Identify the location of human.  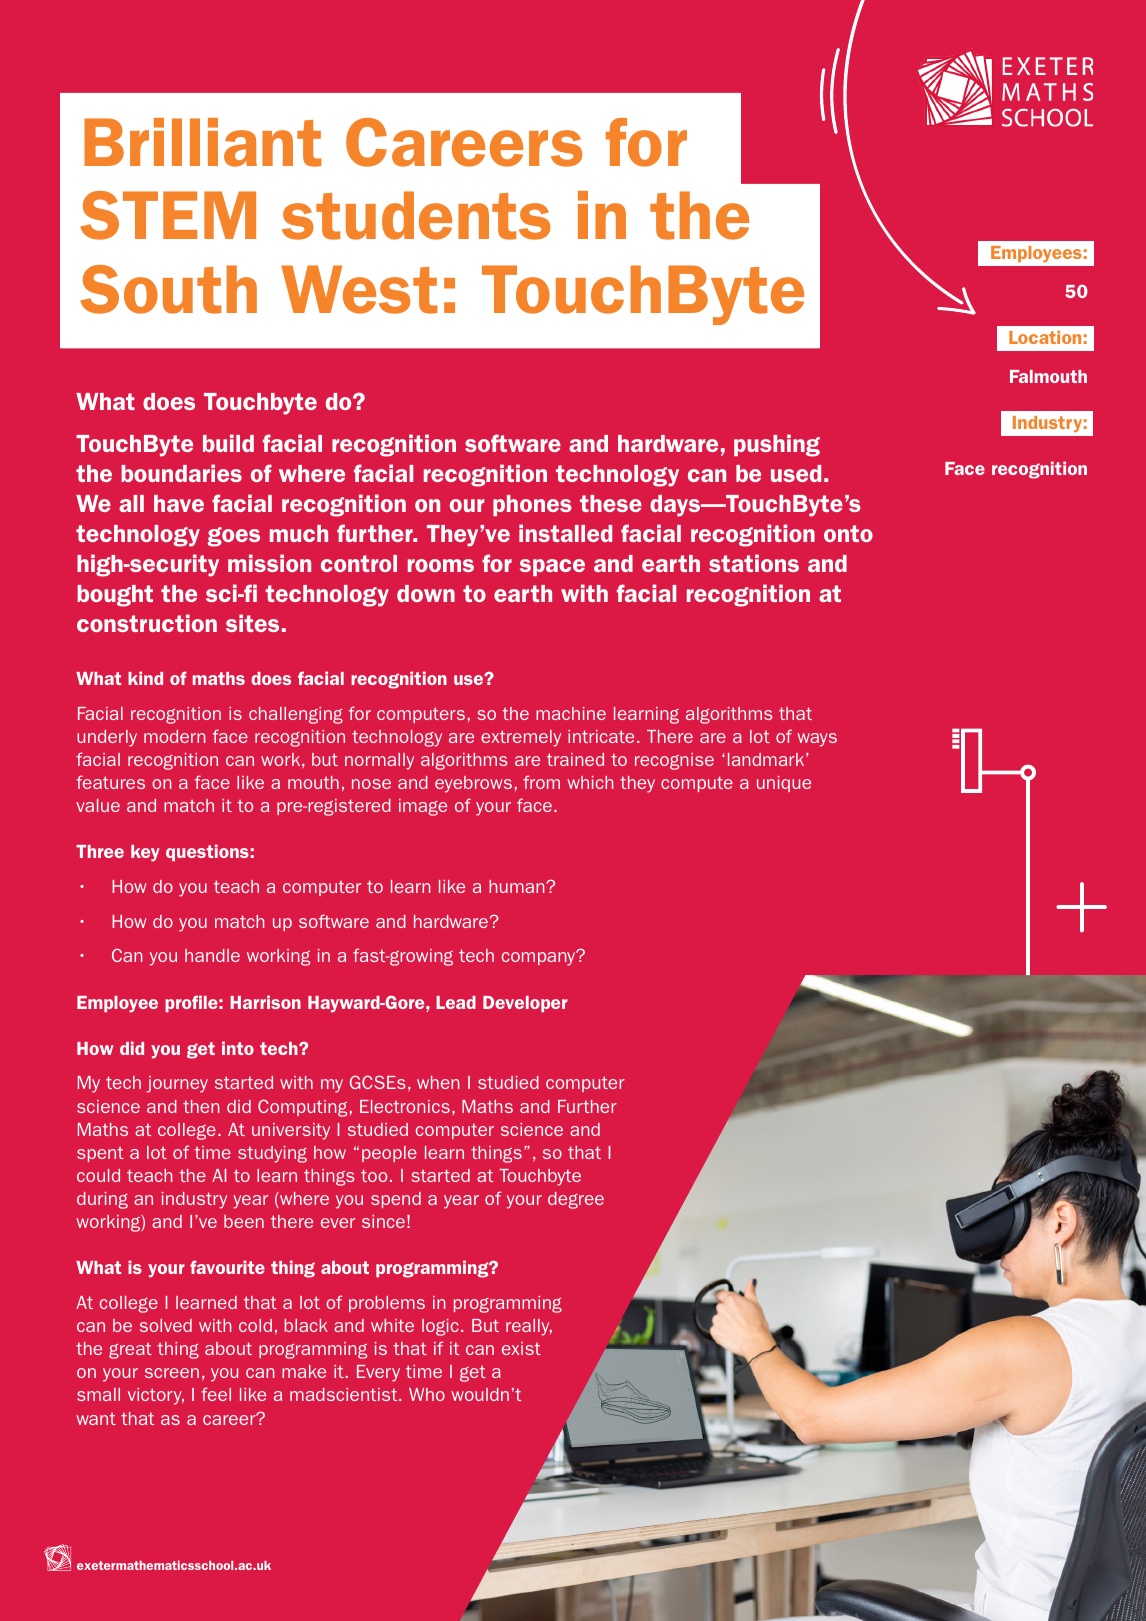
(516, 886).
